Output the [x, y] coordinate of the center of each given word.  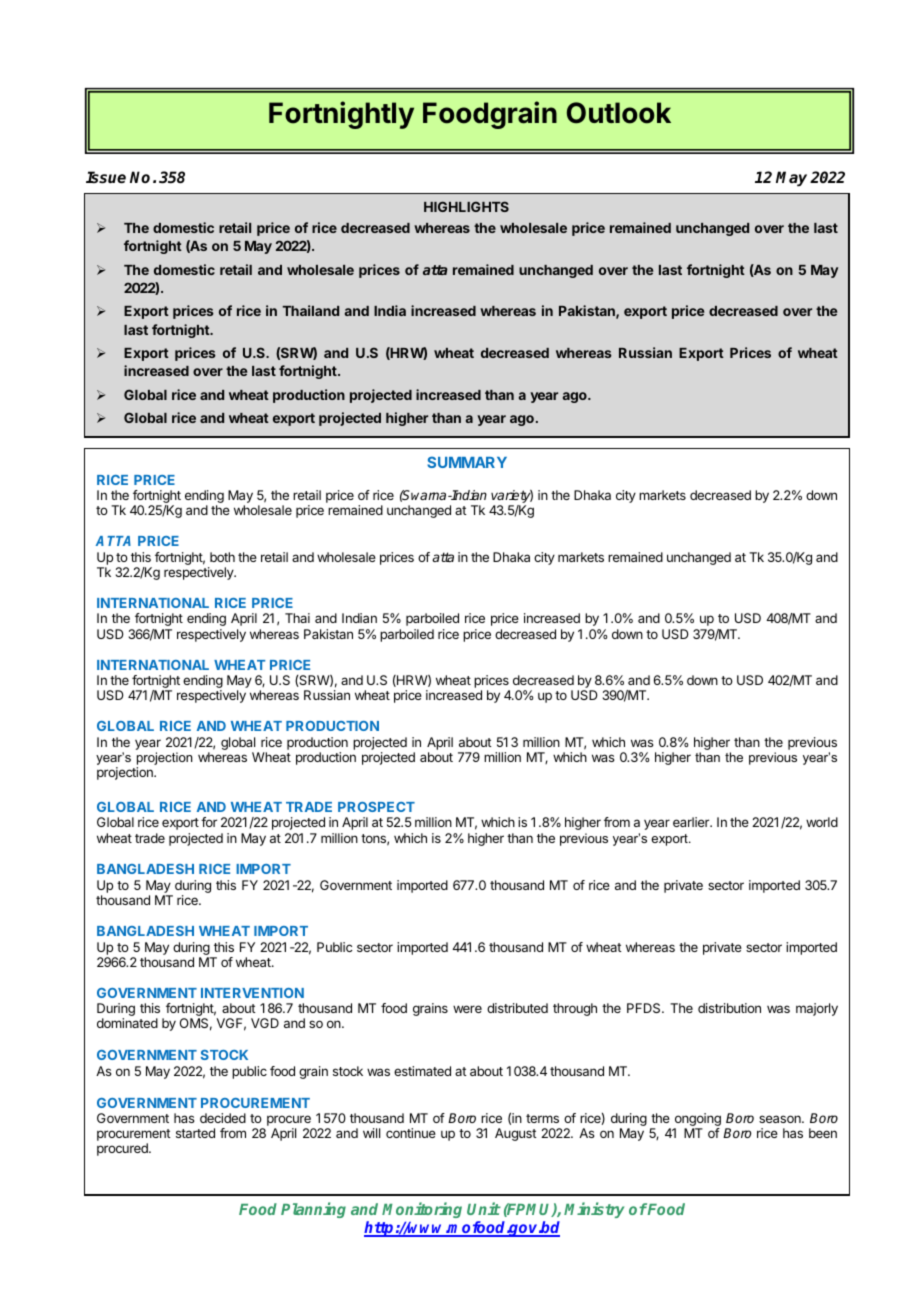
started [195, 1133]
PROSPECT [376, 807]
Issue [106, 177]
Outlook [619, 113]
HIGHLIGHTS [466, 206]
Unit [484, 1208]
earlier [692, 822]
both [222, 557]
